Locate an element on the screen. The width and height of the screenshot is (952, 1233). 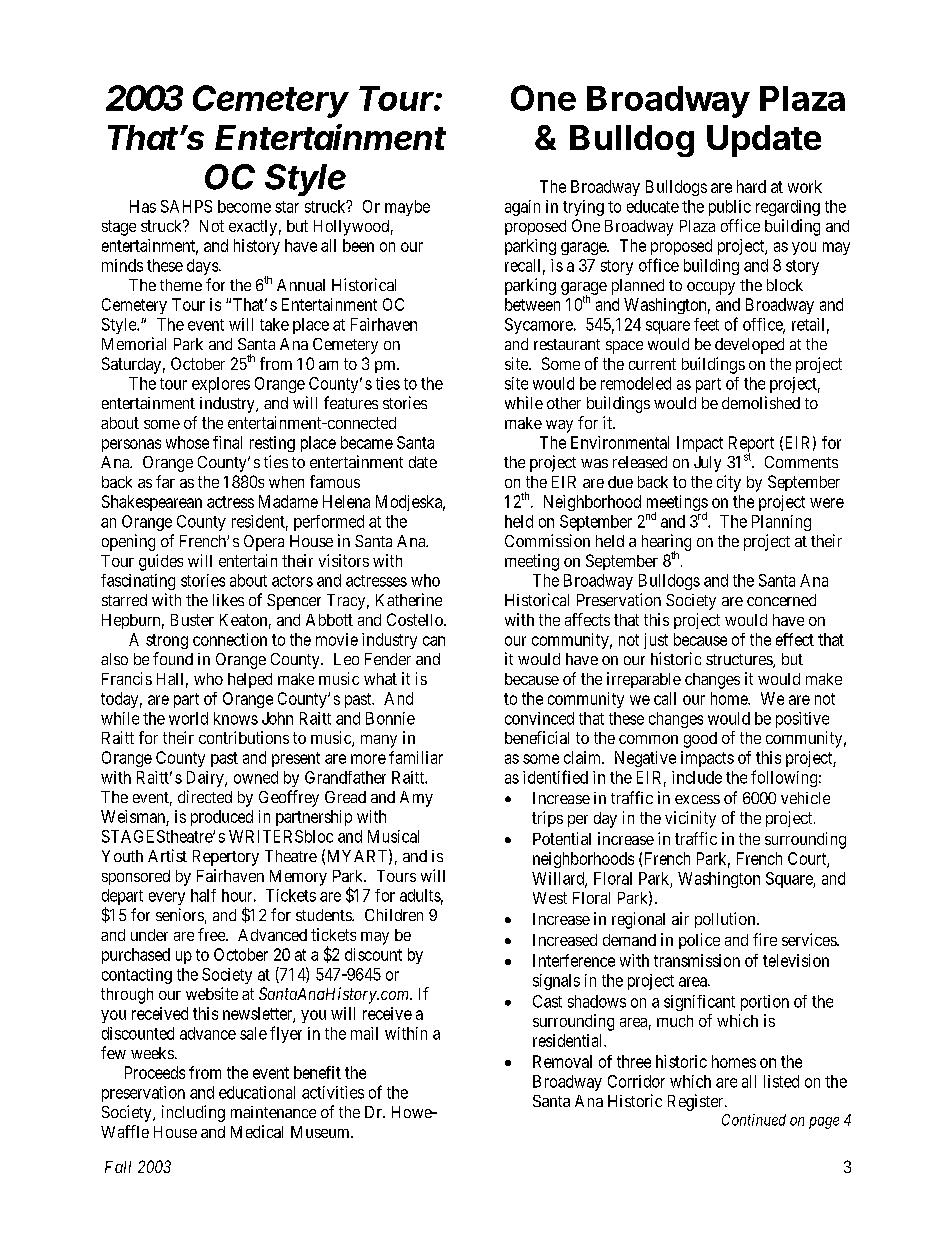
Fender is located at coordinates (388, 659).
